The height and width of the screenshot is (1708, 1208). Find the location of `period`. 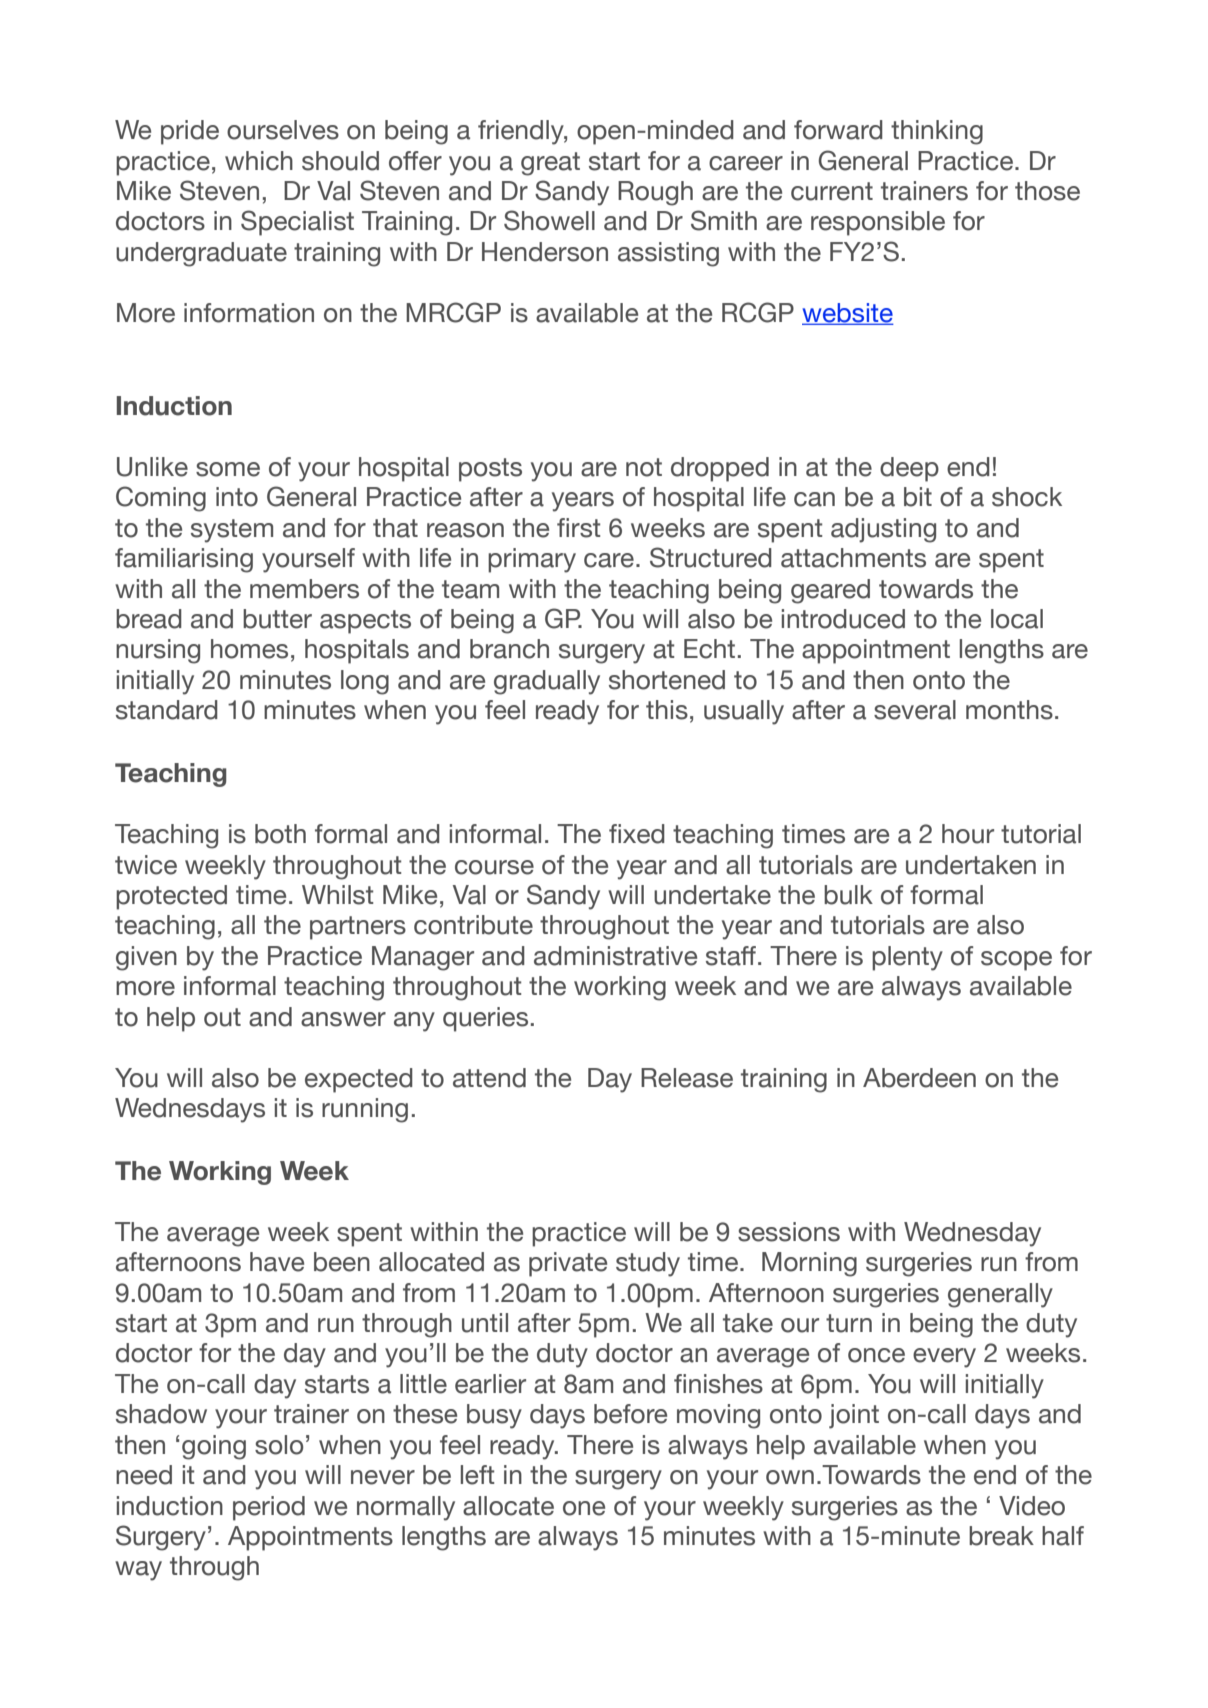

period is located at coordinates (269, 1508).
